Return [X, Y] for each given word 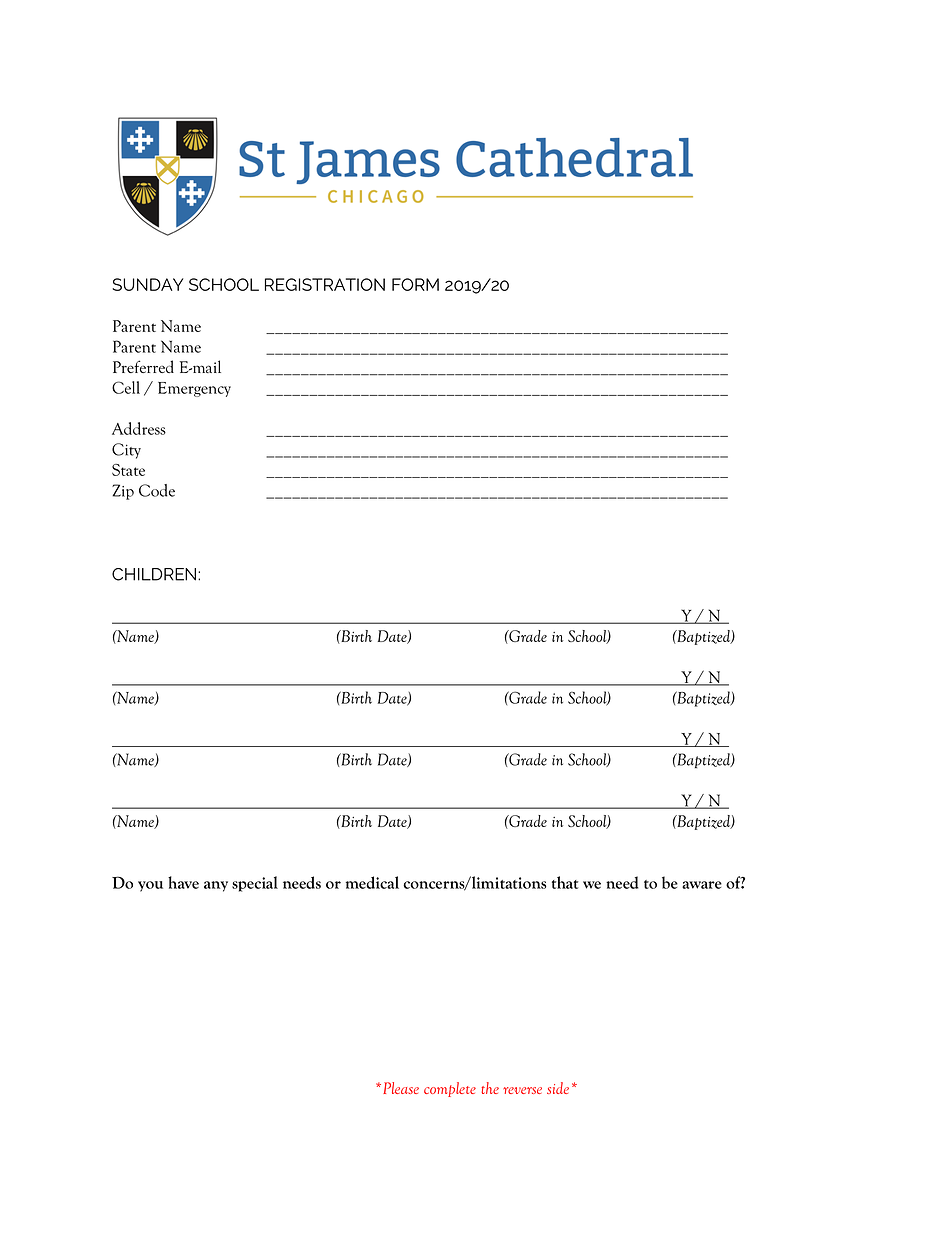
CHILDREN [154, 574]
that [565, 882]
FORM [415, 284]
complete [450, 1089]
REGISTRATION [325, 284]
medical [372, 882]
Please [401, 1088]
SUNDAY [148, 284]
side [558, 1088]
